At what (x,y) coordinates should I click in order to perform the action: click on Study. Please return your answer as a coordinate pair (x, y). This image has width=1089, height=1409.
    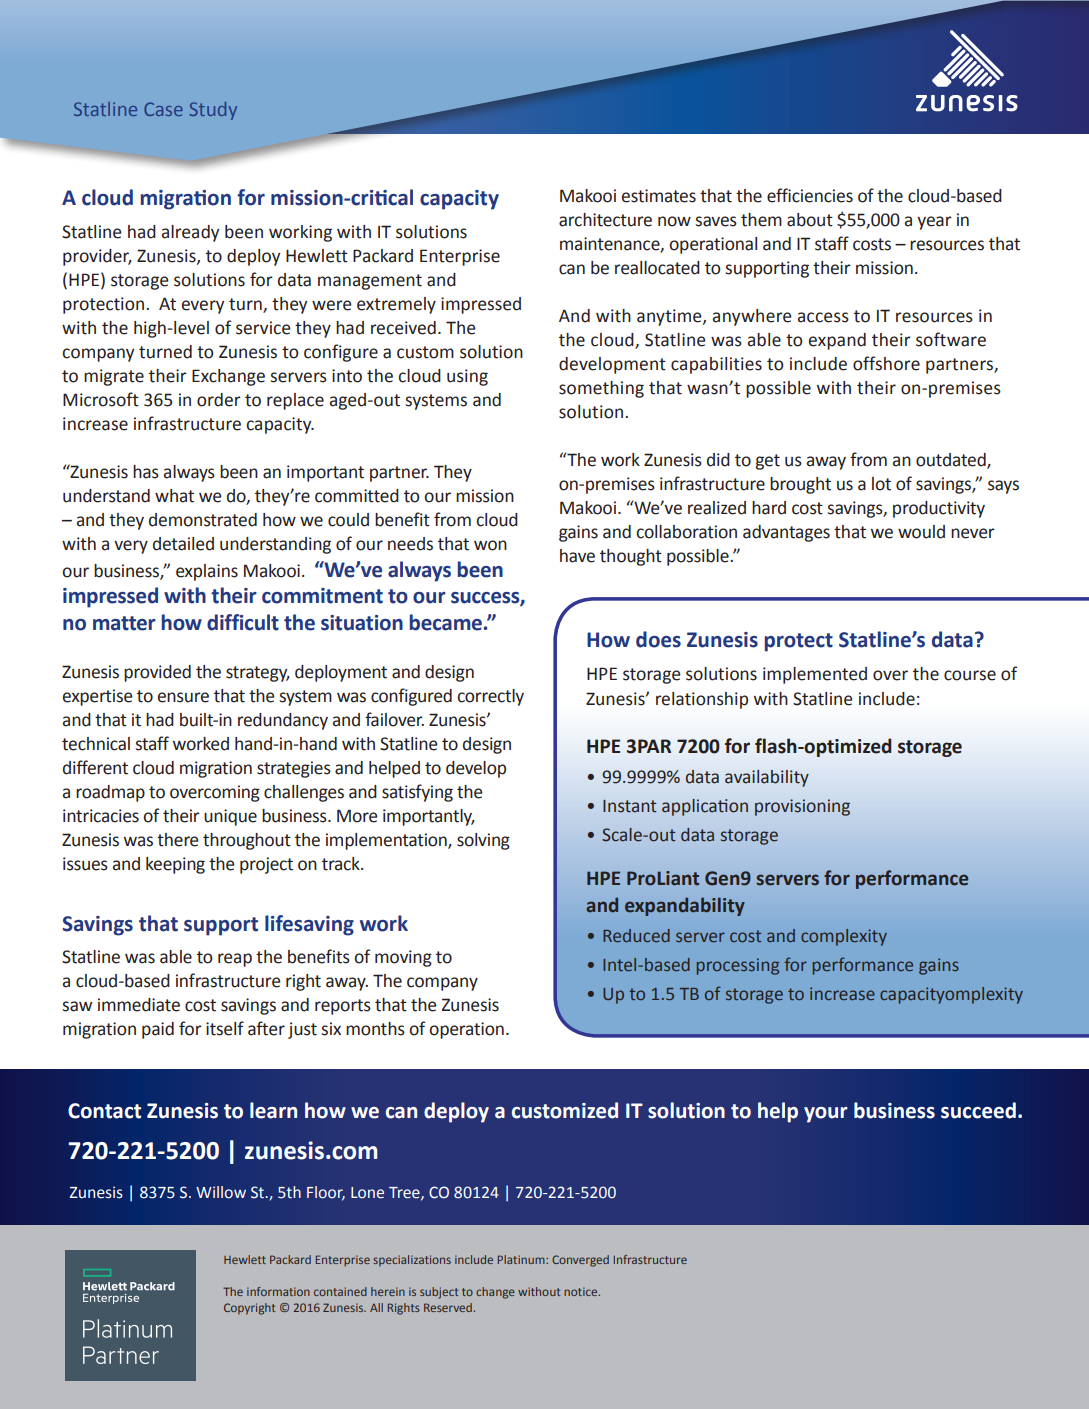
    Looking at the image, I should click on (213, 111).
